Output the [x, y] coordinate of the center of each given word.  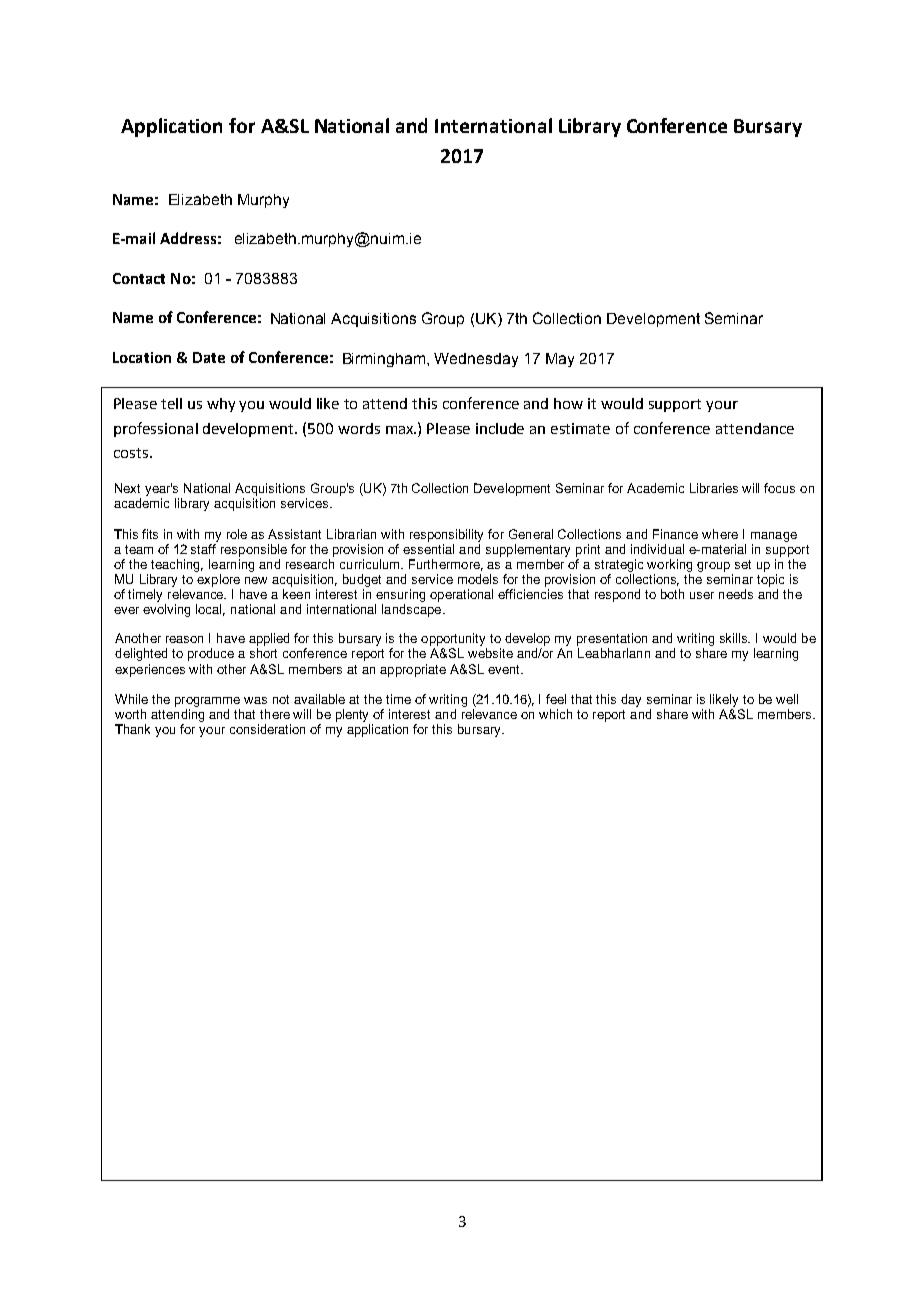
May [560, 360]
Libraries [714, 488]
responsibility [446, 535]
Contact [139, 278]
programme [207, 702]
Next [127, 488]
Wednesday [476, 360]
